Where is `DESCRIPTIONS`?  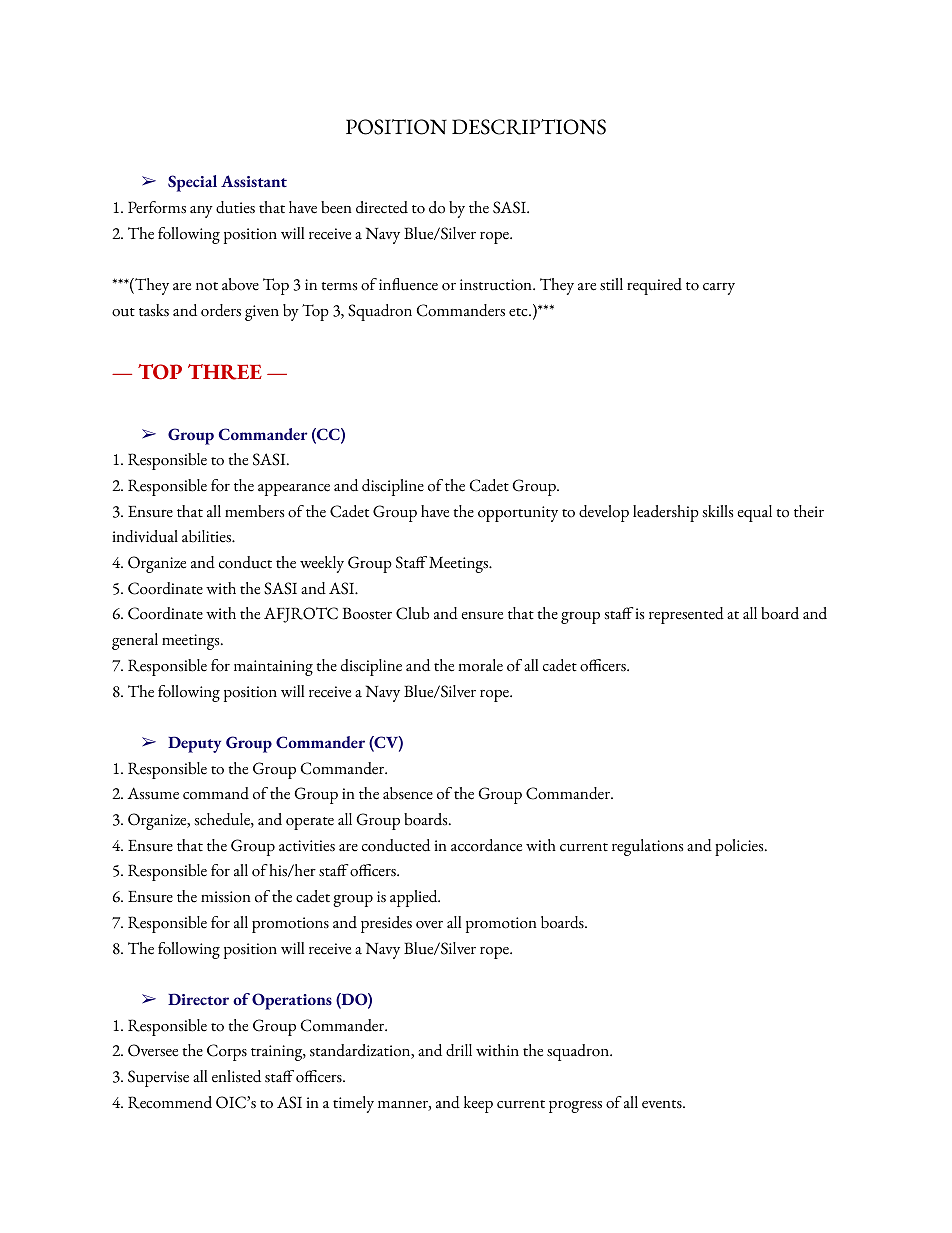 DESCRIPTIONS is located at coordinates (529, 127).
